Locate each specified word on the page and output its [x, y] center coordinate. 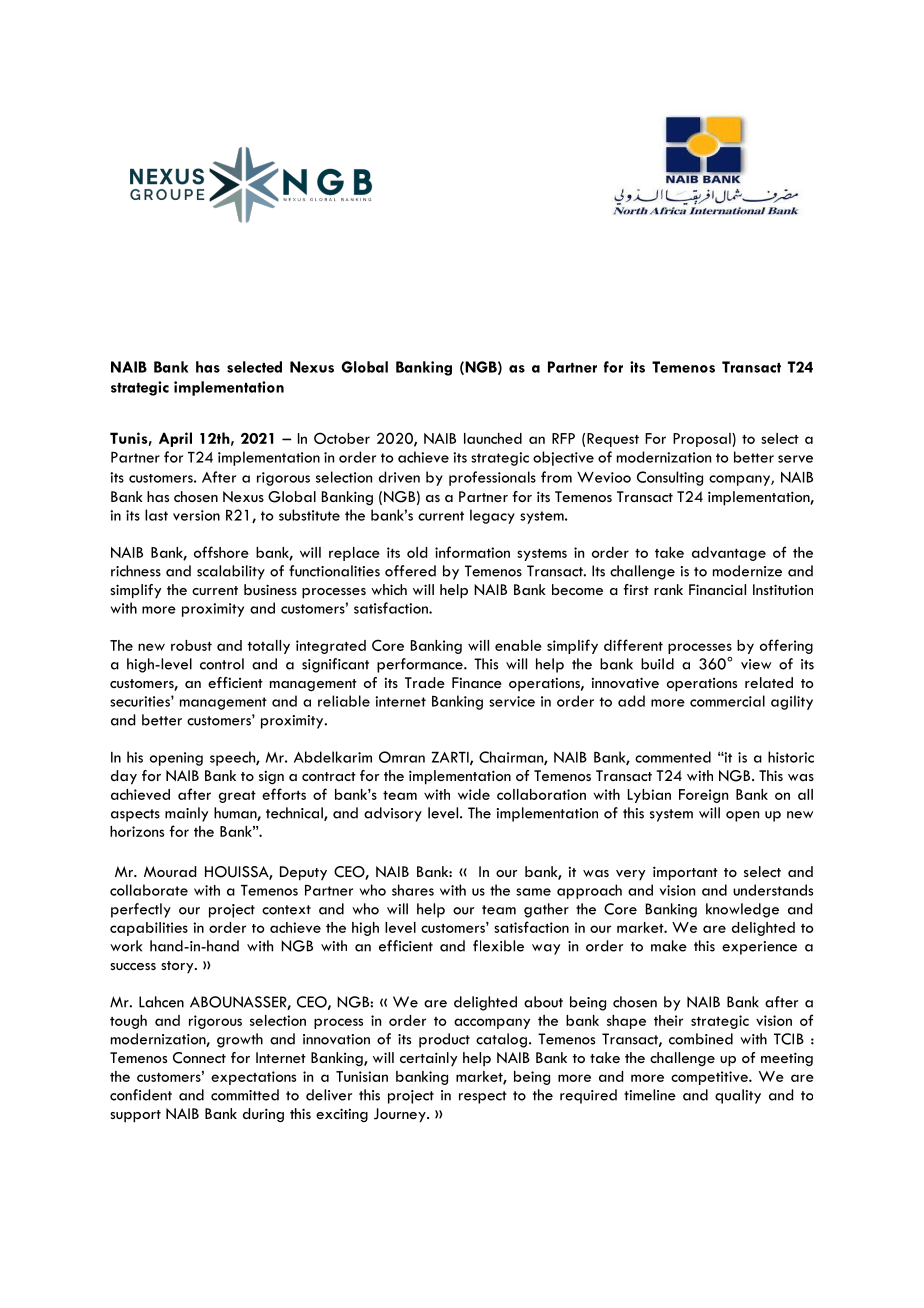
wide [474, 794]
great [237, 797]
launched [493, 438]
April [175, 439]
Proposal [703, 440]
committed [245, 1095]
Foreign [703, 796]
